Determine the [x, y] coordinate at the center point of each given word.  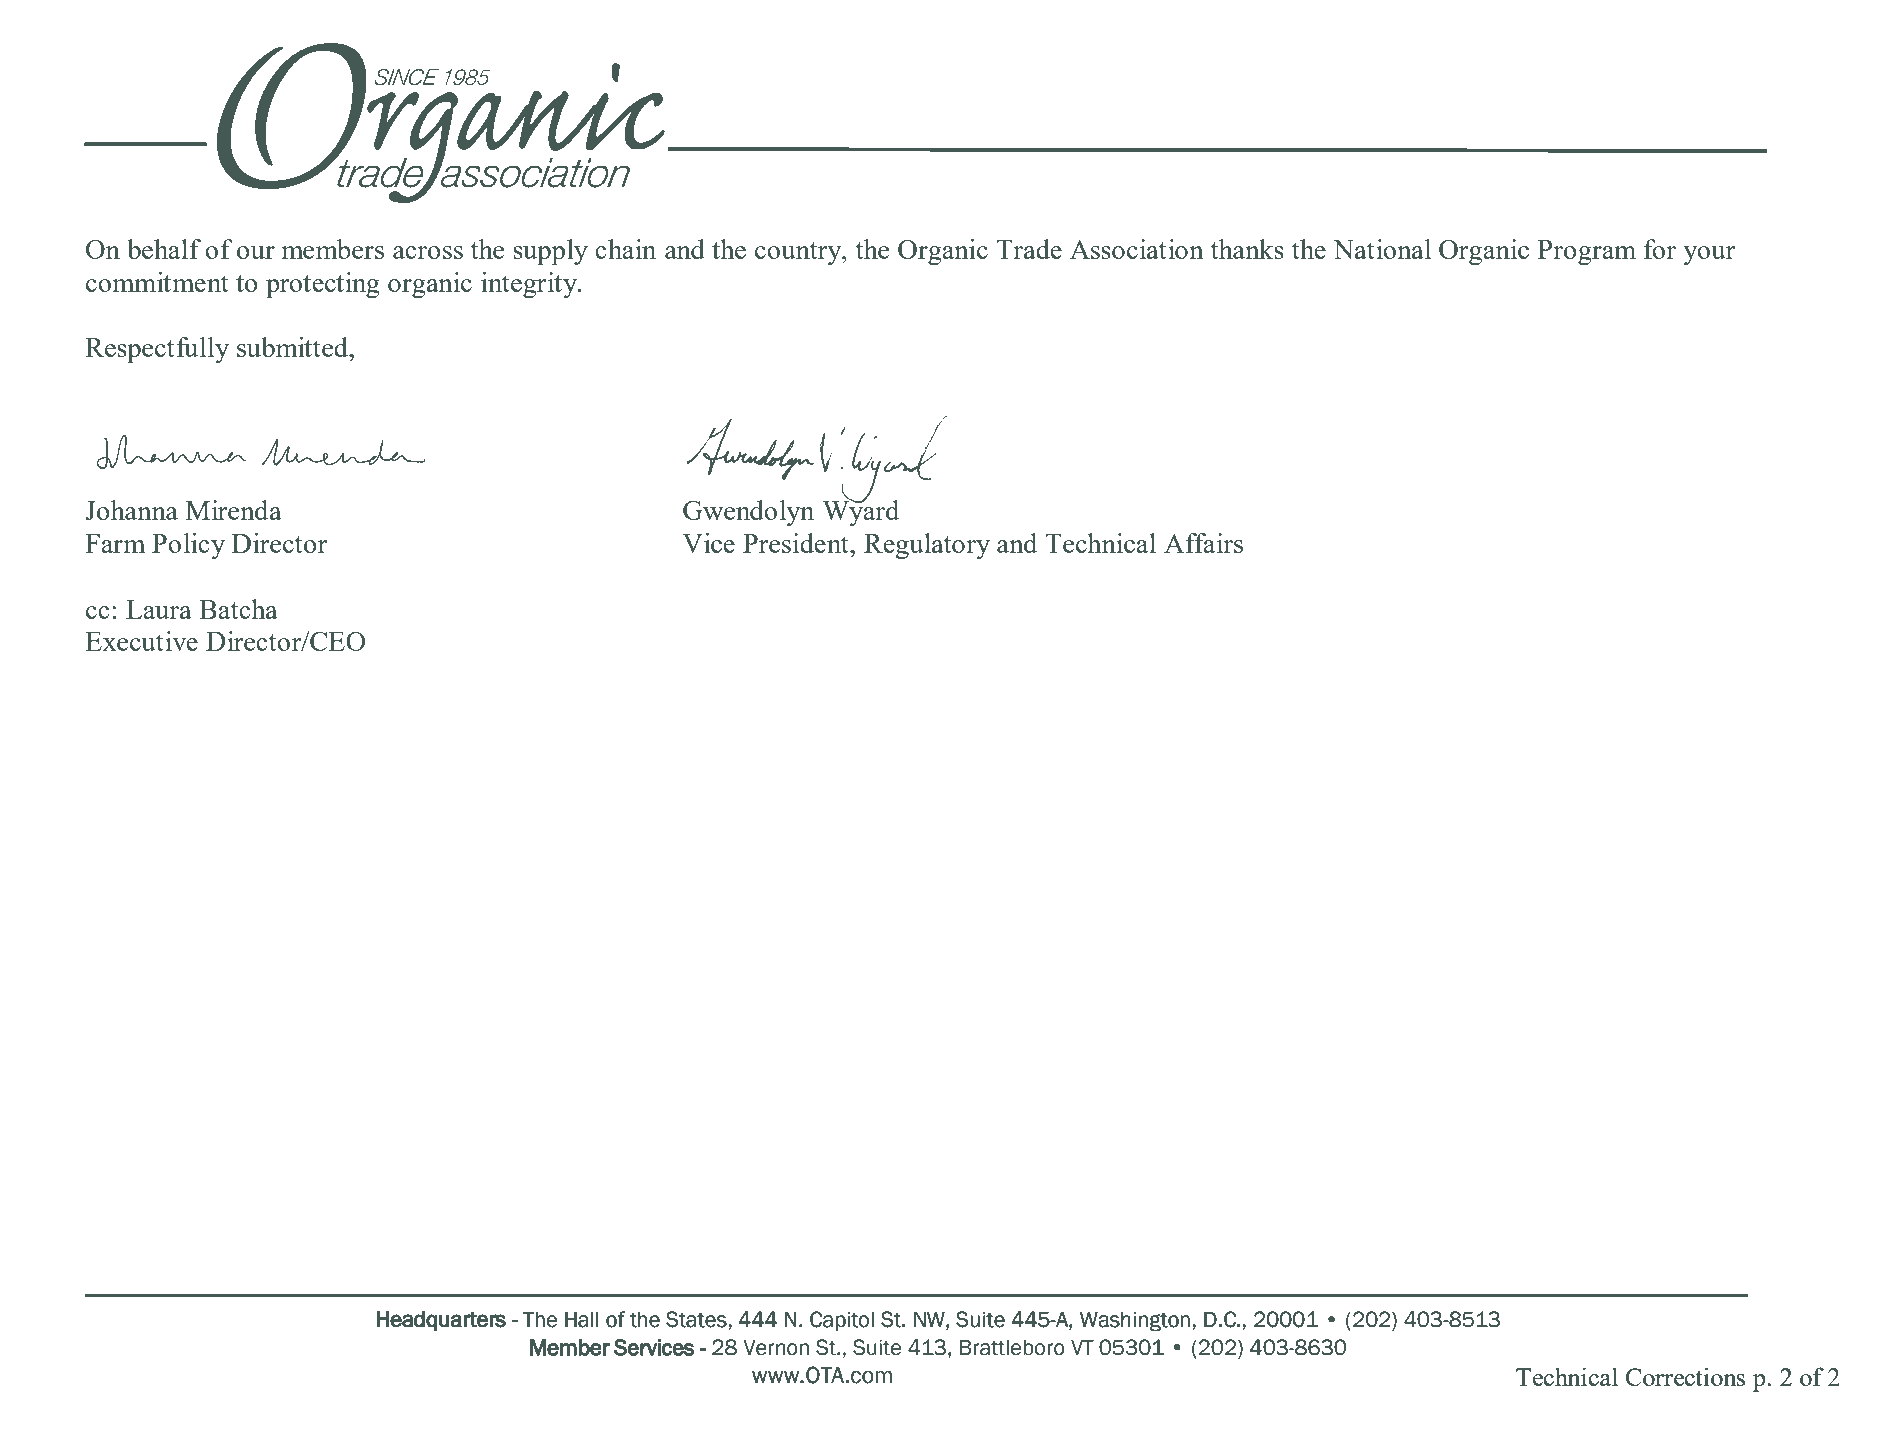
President [797, 543]
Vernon [776, 1347]
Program [1587, 252]
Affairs [1203, 543]
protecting [323, 285]
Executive [141, 641]
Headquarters [441, 1321]
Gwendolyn [748, 513]
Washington [1135, 1321]
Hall [582, 1319]
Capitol [842, 1321]
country [799, 253]
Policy [188, 546]
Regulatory [927, 546]
